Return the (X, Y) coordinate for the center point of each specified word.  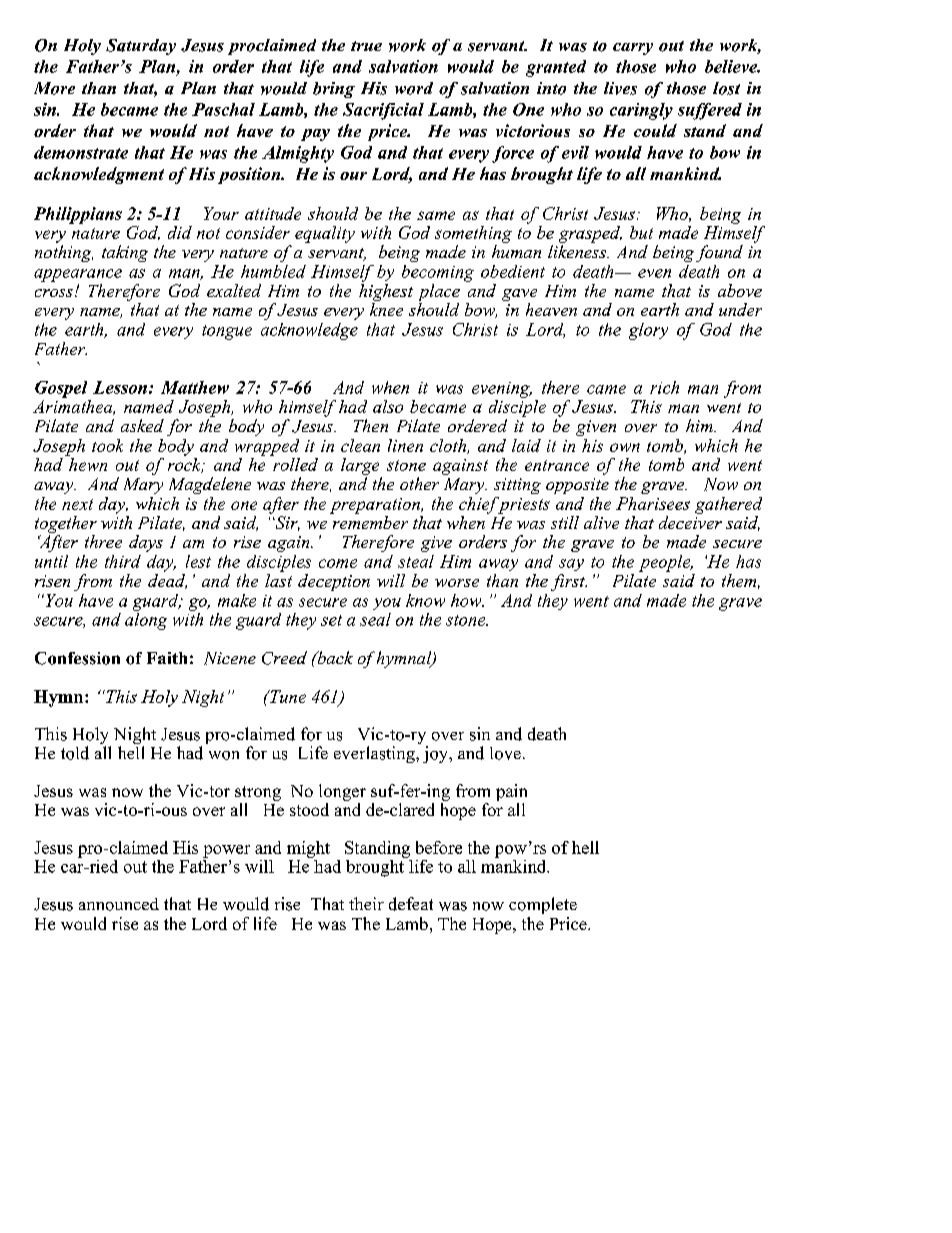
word (414, 88)
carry (633, 49)
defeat (411, 904)
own (625, 447)
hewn (87, 463)
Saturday (141, 47)
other (419, 483)
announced (119, 904)
